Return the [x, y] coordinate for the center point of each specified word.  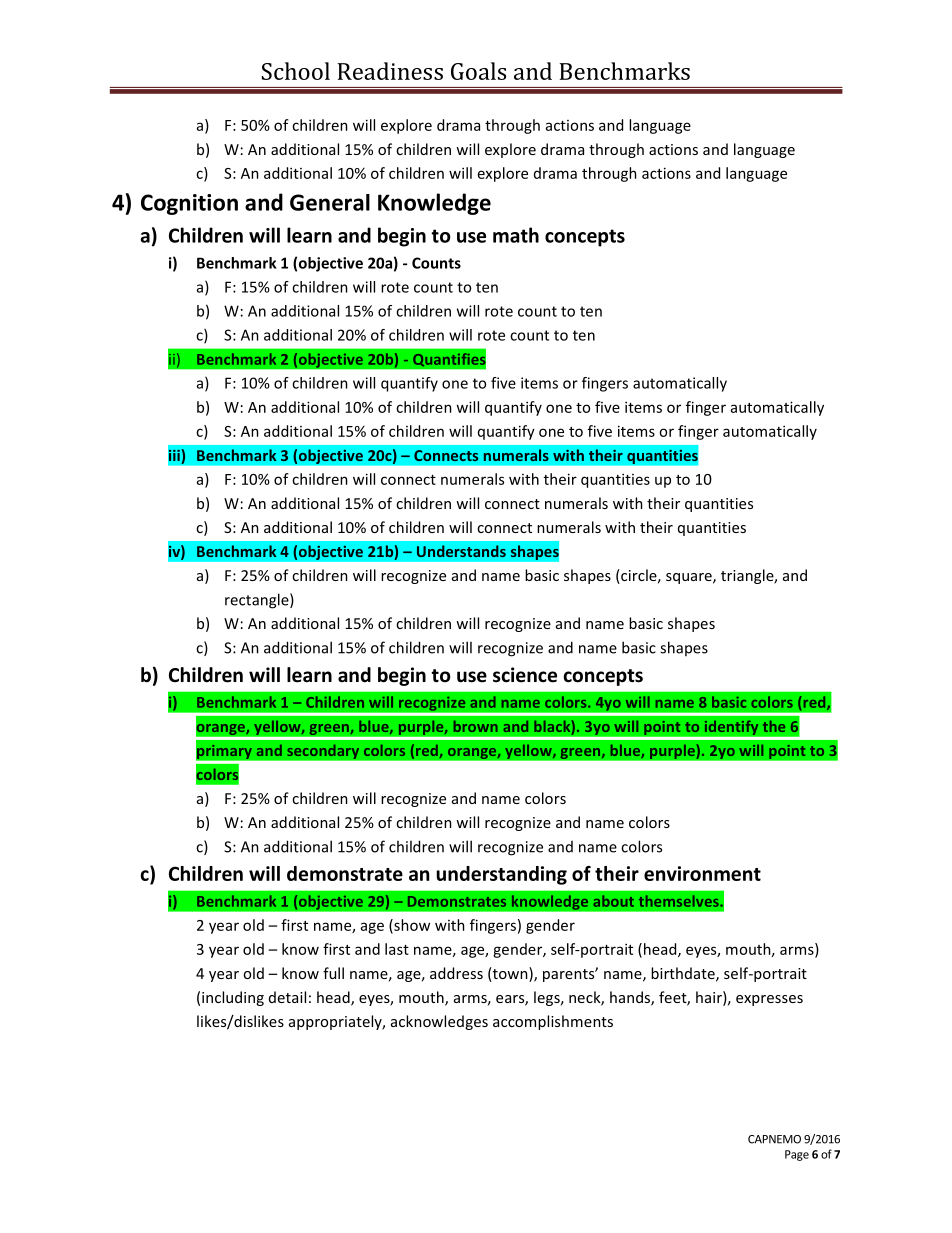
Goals [478, 71]
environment [702, 873]
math [516, 235]
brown [476, 726]
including [233, 998]
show [411, 926]
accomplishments [553, 1022]
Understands [461, 551]
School [296, 71]
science [525, 675]
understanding [501, 875]
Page [797, 1155]
